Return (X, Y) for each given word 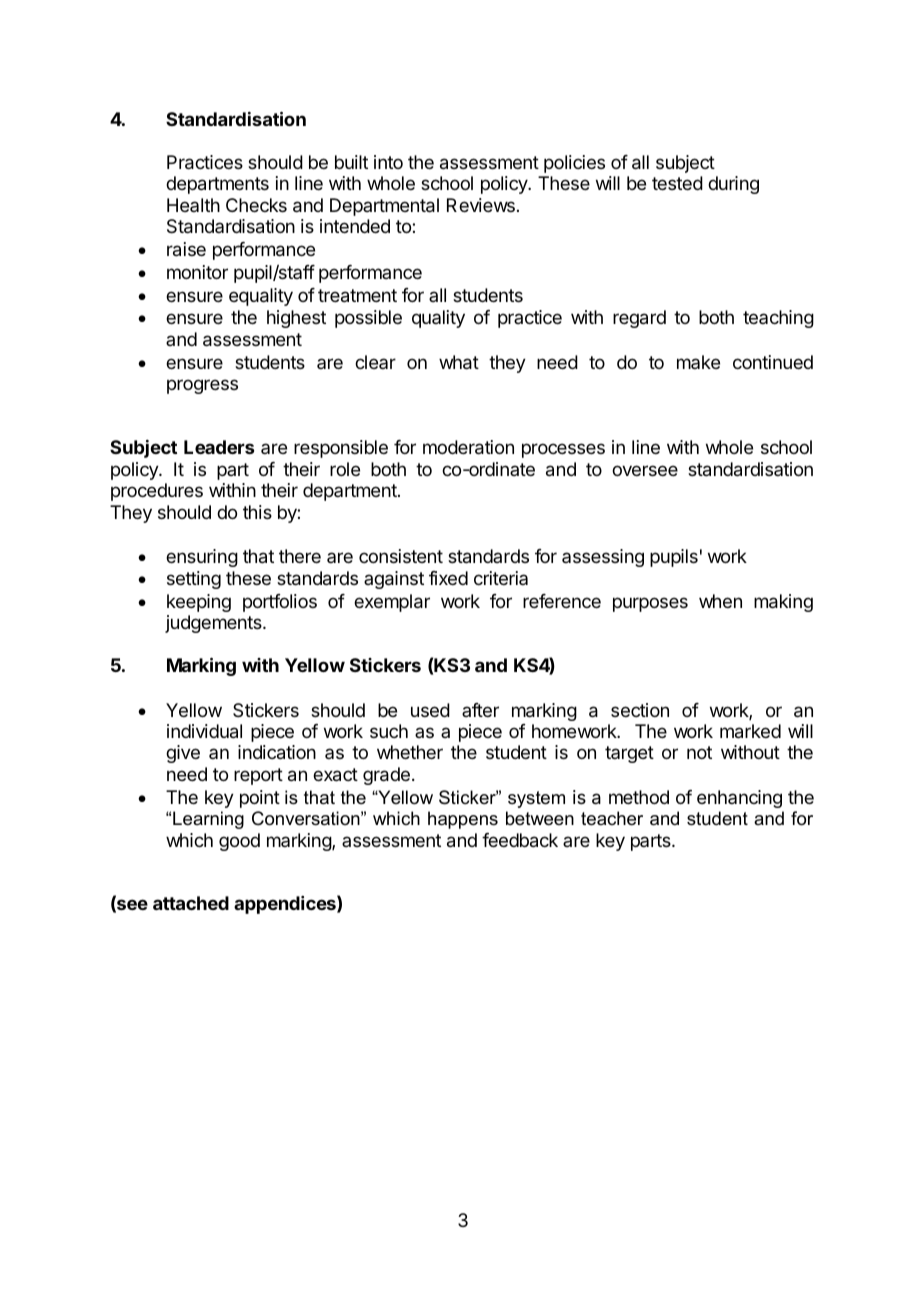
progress (202, 386)
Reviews (481, 205)
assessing (603, 558)
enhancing (739, 799)
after (480, 710)
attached (191, 903)
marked (750, 731)
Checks (256, 205)
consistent (401, 556)
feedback (520, 840)
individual (204, 731)
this (257, 512)
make (698, 362)
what (459, 362)
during (733, 185)
